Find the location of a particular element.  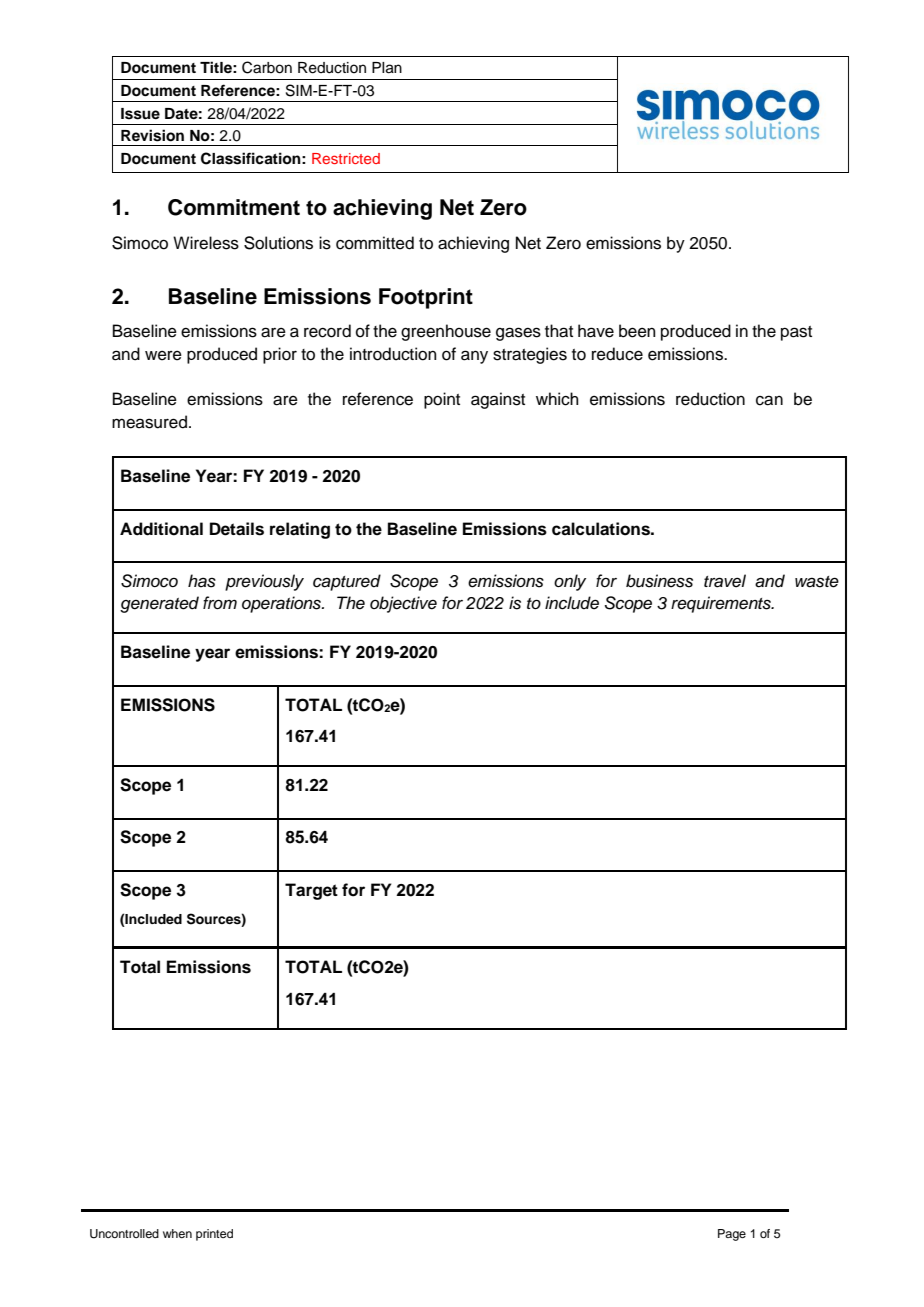

Page is located at coordinates (732, 1235).
